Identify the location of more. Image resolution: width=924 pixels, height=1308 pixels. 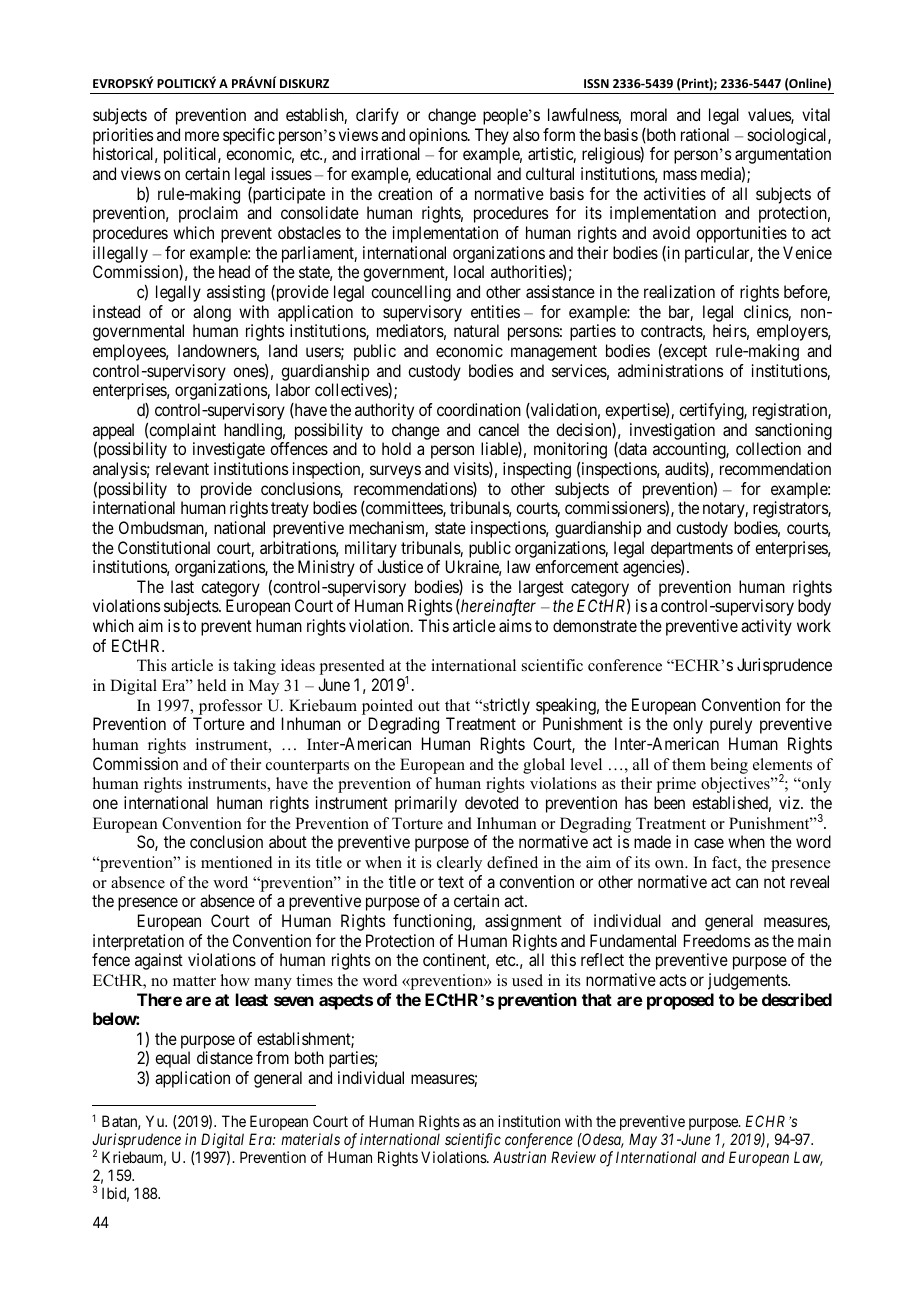
(202, 136).
